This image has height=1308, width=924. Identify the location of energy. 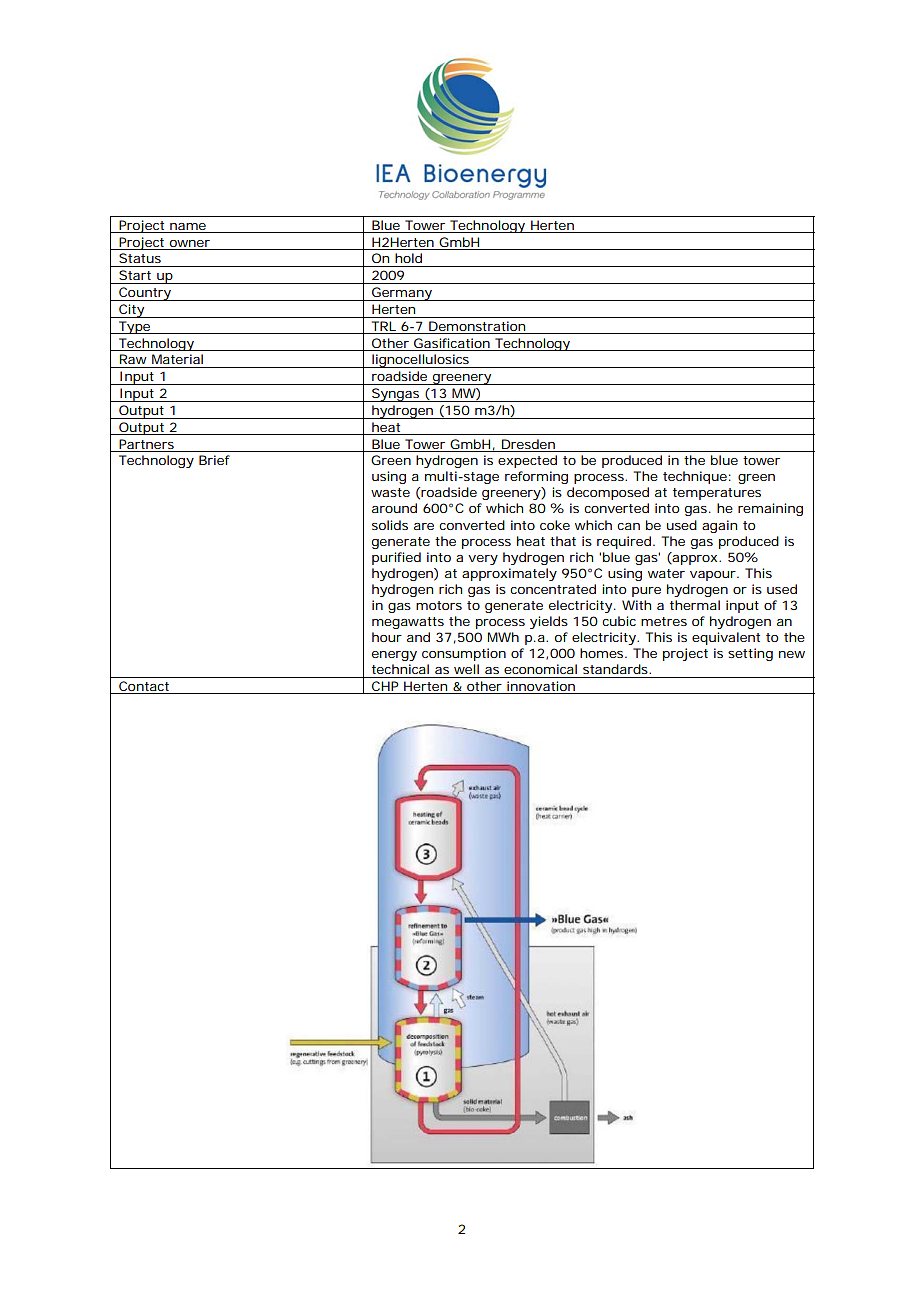
(394, 656).
